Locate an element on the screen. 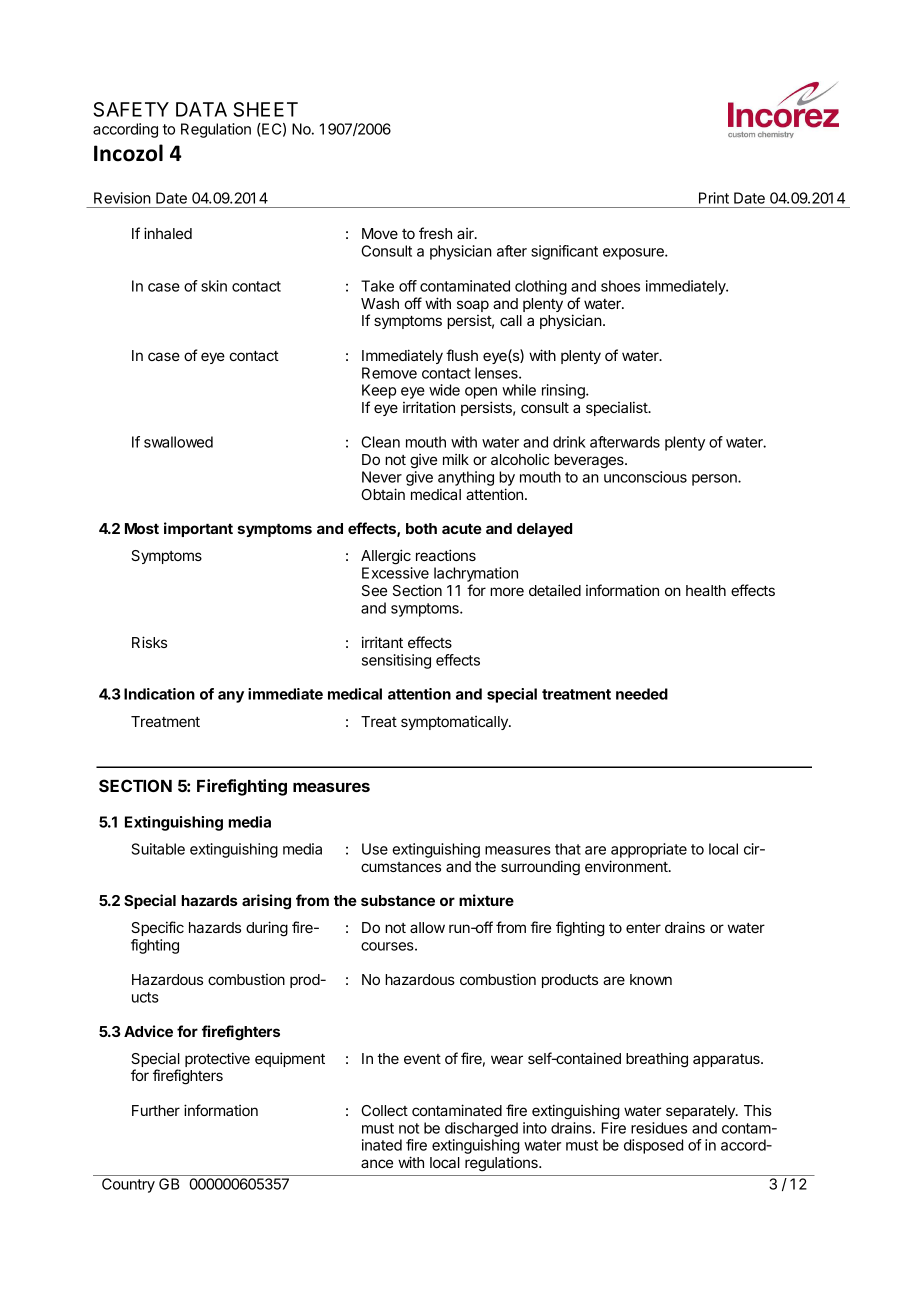 The width and height of the screenshot is (924, 1308). fresh is located at coordinates (435, 233).
